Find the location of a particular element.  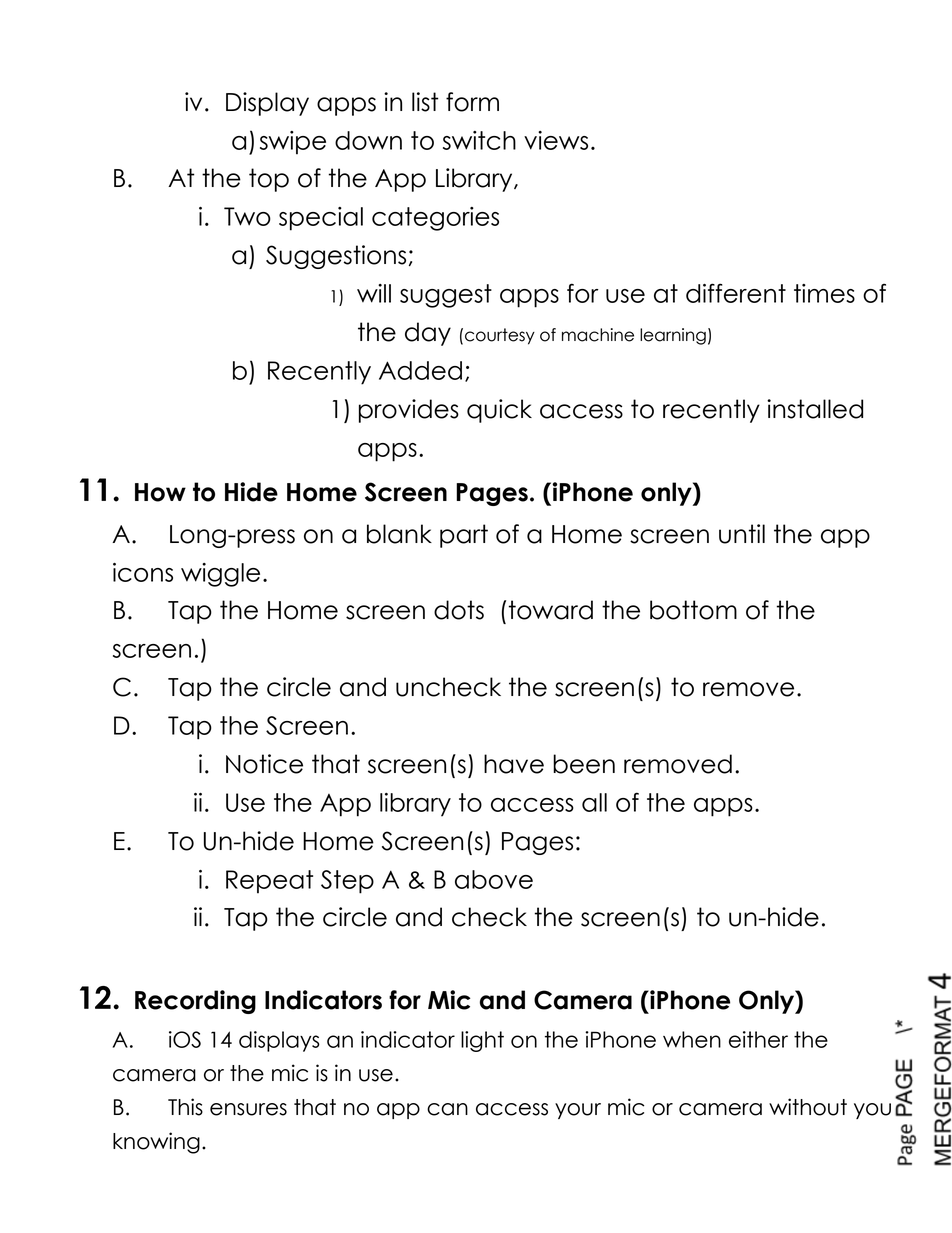

installed is located at coordinates (815, 409).
